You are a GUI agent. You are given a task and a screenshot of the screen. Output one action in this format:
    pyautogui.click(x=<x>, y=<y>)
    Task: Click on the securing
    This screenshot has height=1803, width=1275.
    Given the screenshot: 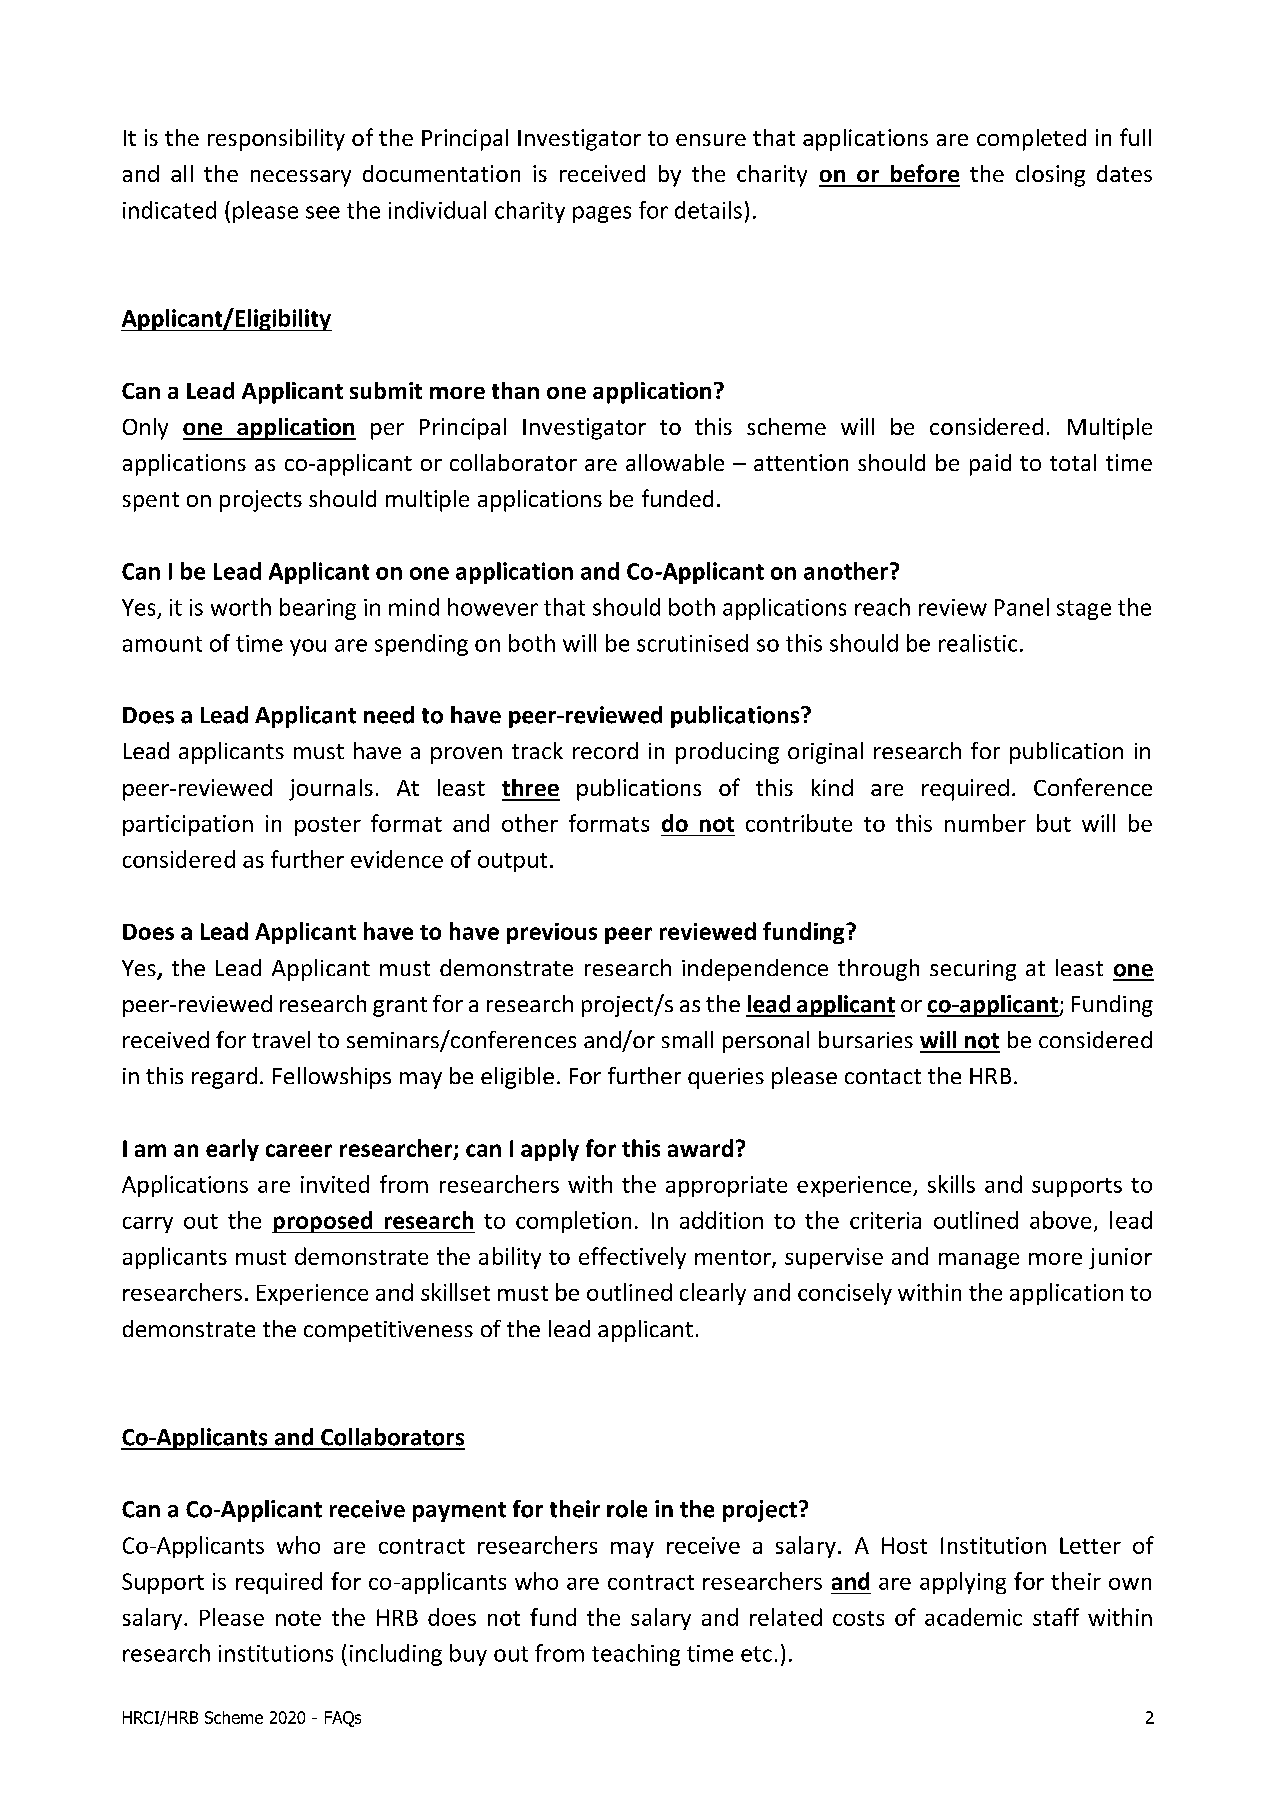 What is the action you would take?
    pyautogui.click(x=973, y=970)
